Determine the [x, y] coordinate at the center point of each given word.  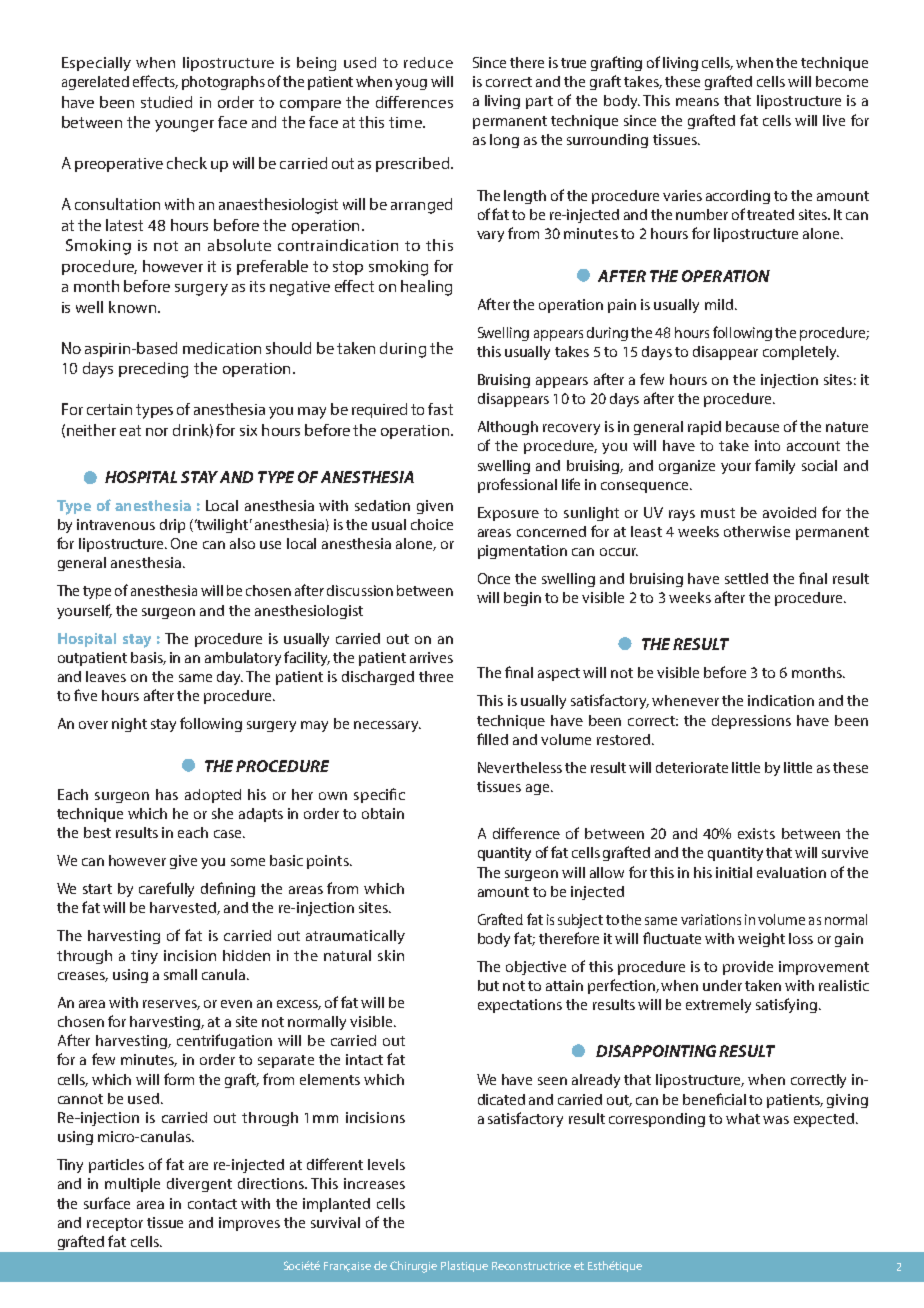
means [697, 102]
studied [166, 102]
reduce [428, 62]
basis [148, 658]
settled [746, 578]
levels [386, 1164]
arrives [431, 657]
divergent [199, 1185]
